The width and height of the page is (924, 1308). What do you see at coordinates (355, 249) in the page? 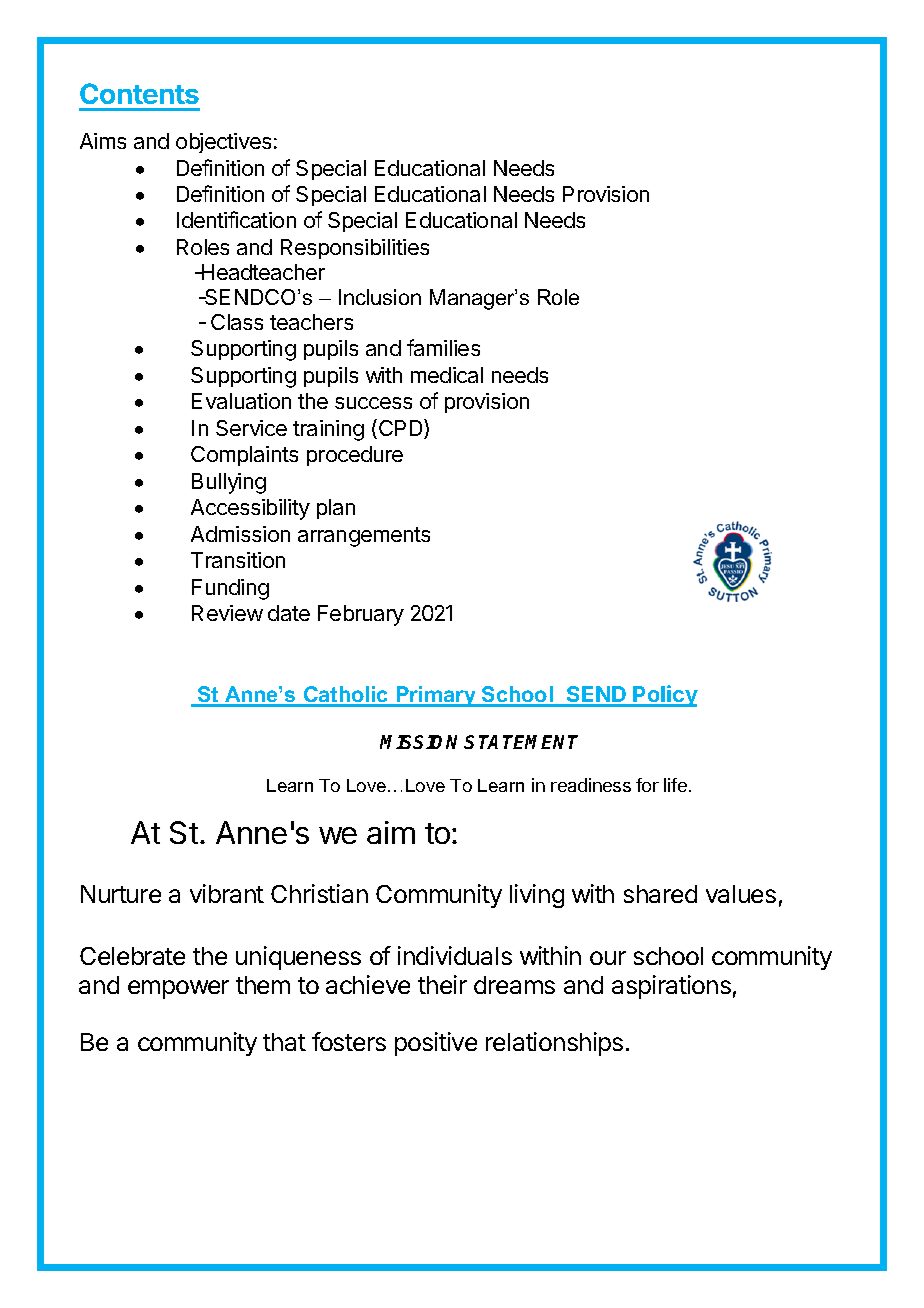
I see `Responsibilities` at bounding box center [355, 249].
